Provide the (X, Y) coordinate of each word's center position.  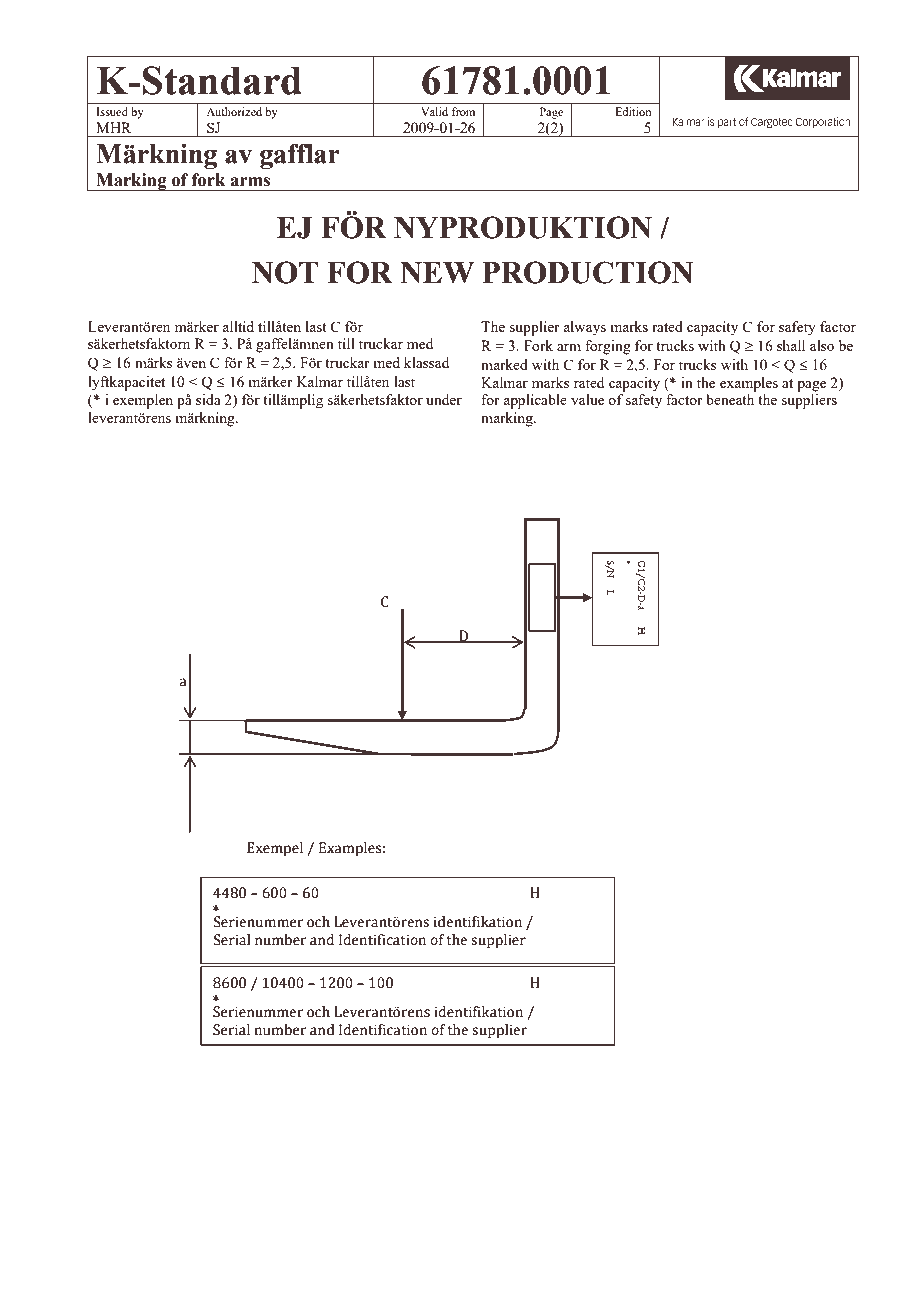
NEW (437, 273)
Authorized (234, 111)
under (444, 399)
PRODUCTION (587, 272)
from (463, 111)
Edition (633, 111)
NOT (285, 272)
